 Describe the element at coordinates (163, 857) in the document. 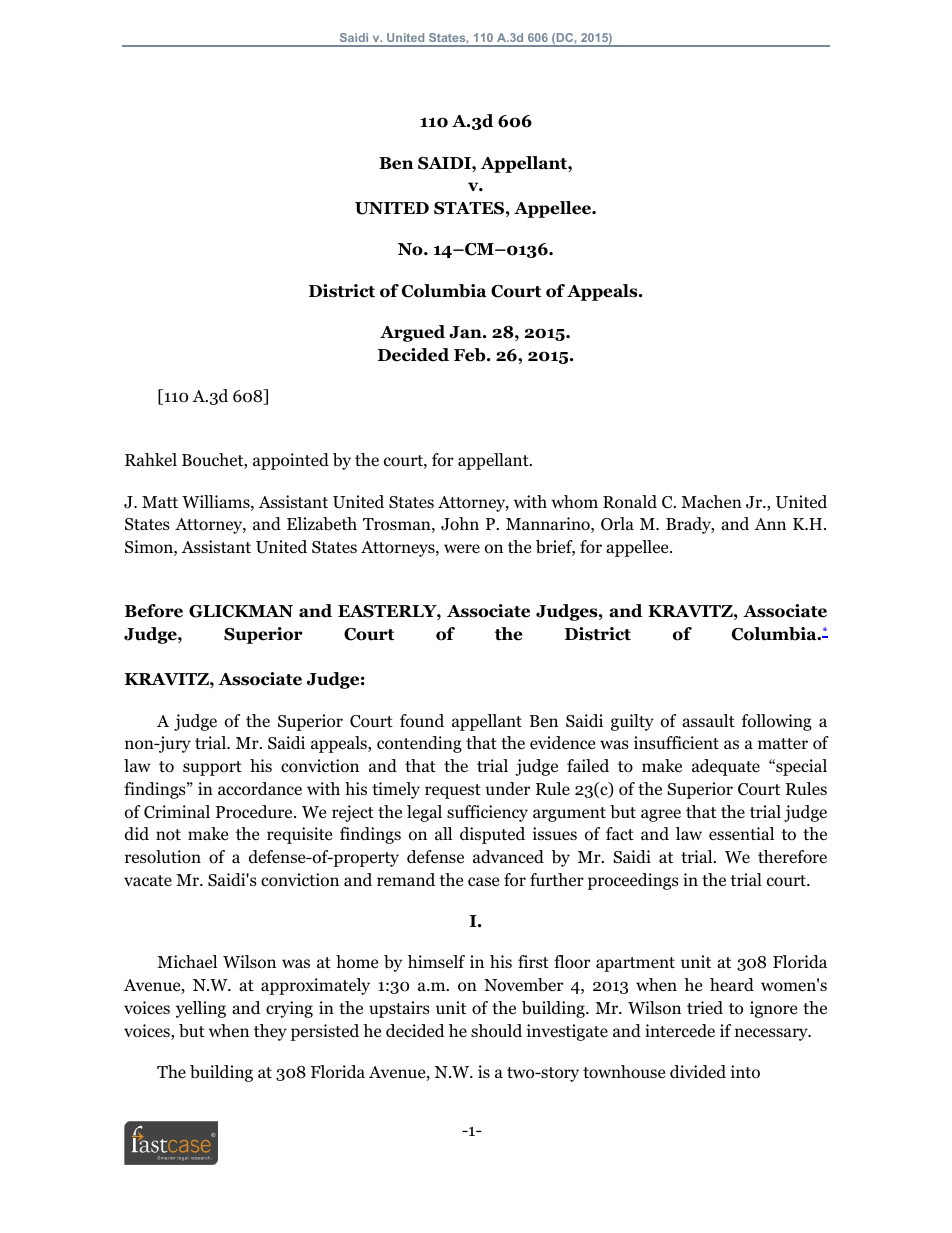

I see `resolution` at that location.
